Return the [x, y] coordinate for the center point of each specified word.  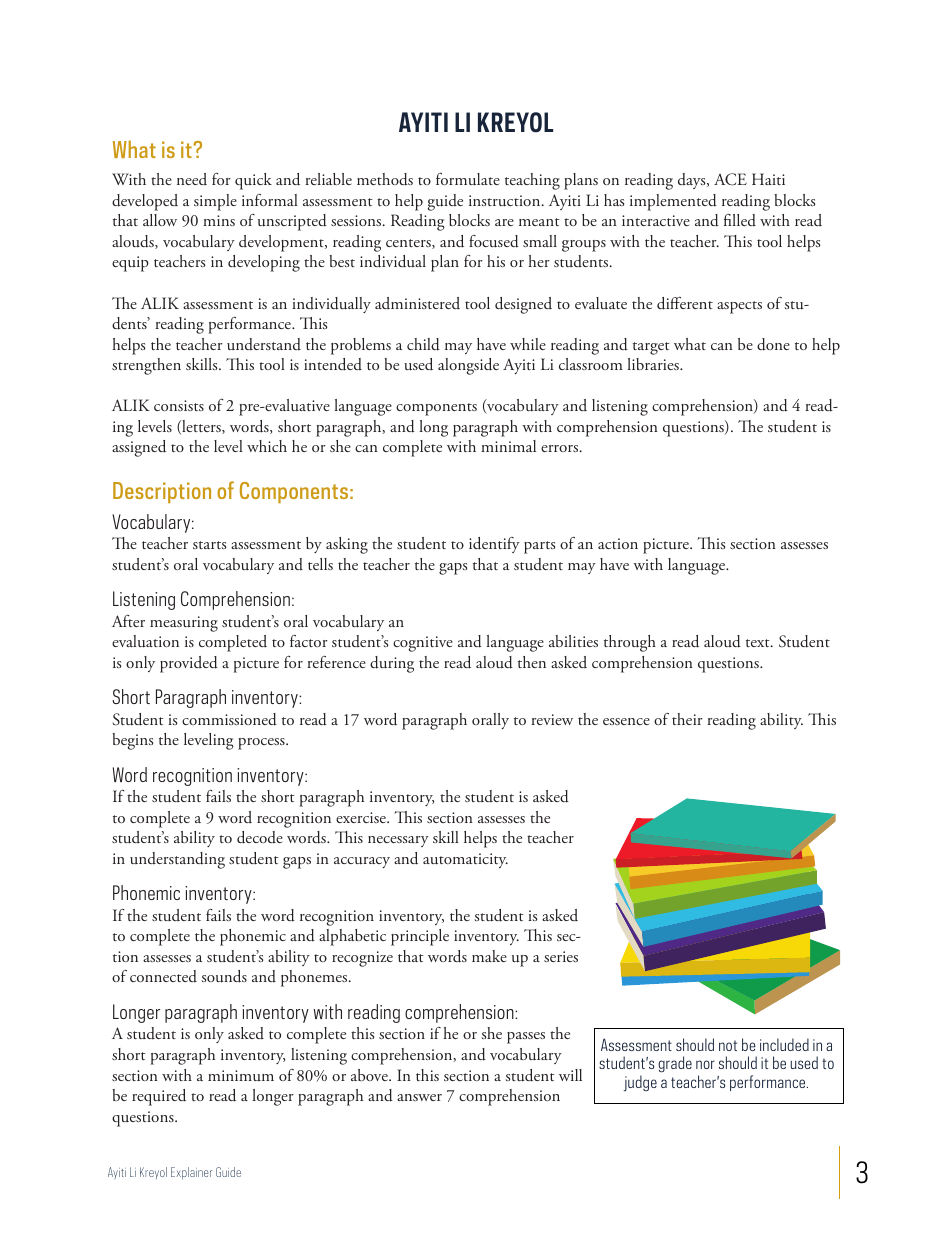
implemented [673, 202]
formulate [468, 179]
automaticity [465, 860]
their [687, 719]
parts [539, 547]
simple [215, 202]
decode [260, 837]
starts [209, 545]
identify [494, 545]
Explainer [191, 1173]
